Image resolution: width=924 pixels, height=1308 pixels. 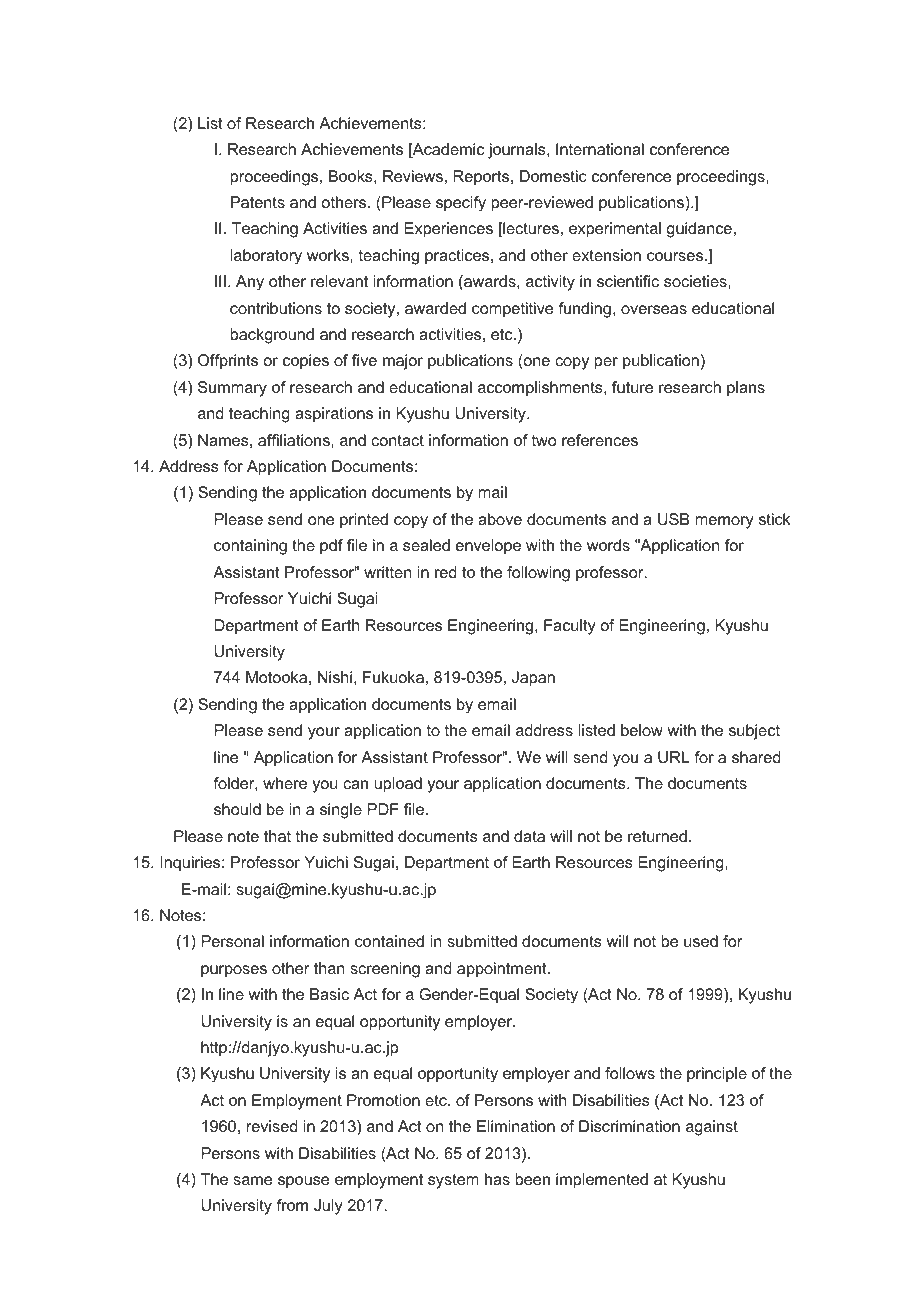 I want to click on guidance, so click(x=699, y=230).
